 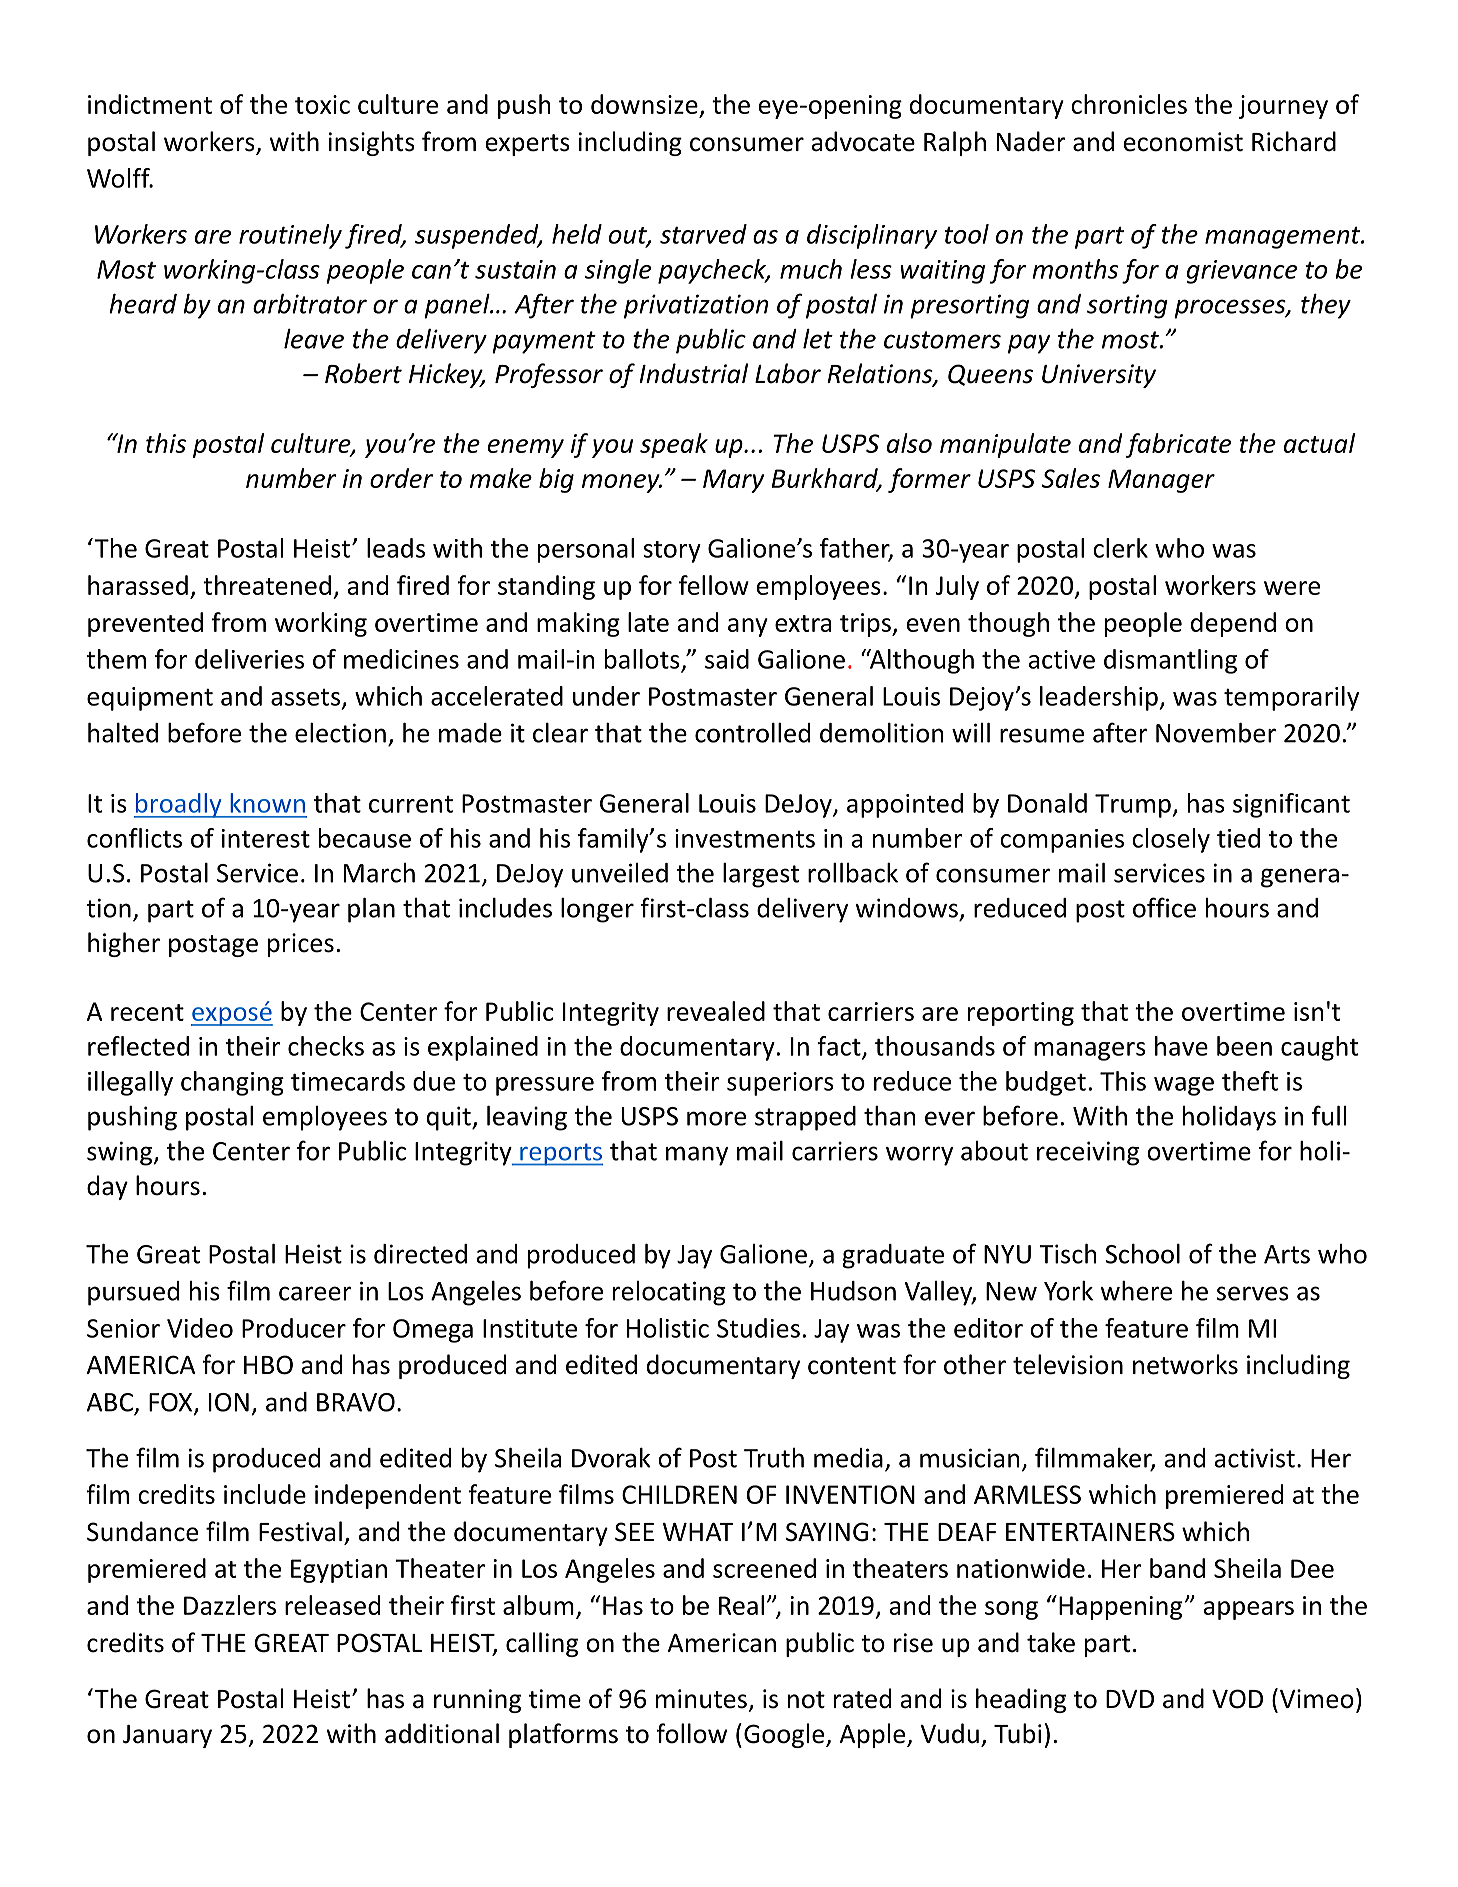 What do you see at coordinates (727, 659) in the screenshot?
I see `said` at bounding box center [727, 659].
